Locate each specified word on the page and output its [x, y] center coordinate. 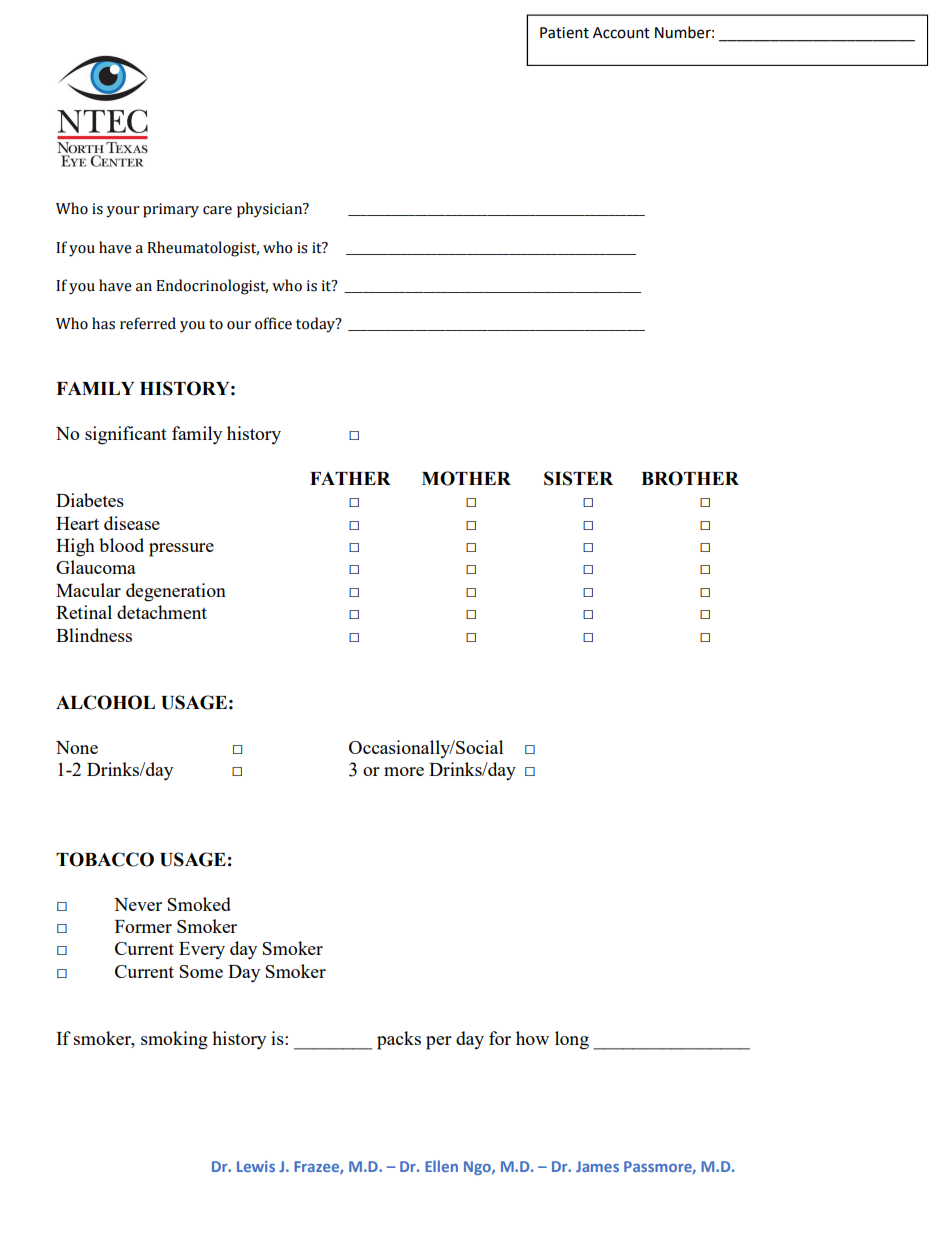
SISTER [578, 478]
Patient [564, 33]
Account [621, 33]
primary [171, 210]
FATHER [350, 478]
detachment [162, 612]
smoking [174, 1040]
